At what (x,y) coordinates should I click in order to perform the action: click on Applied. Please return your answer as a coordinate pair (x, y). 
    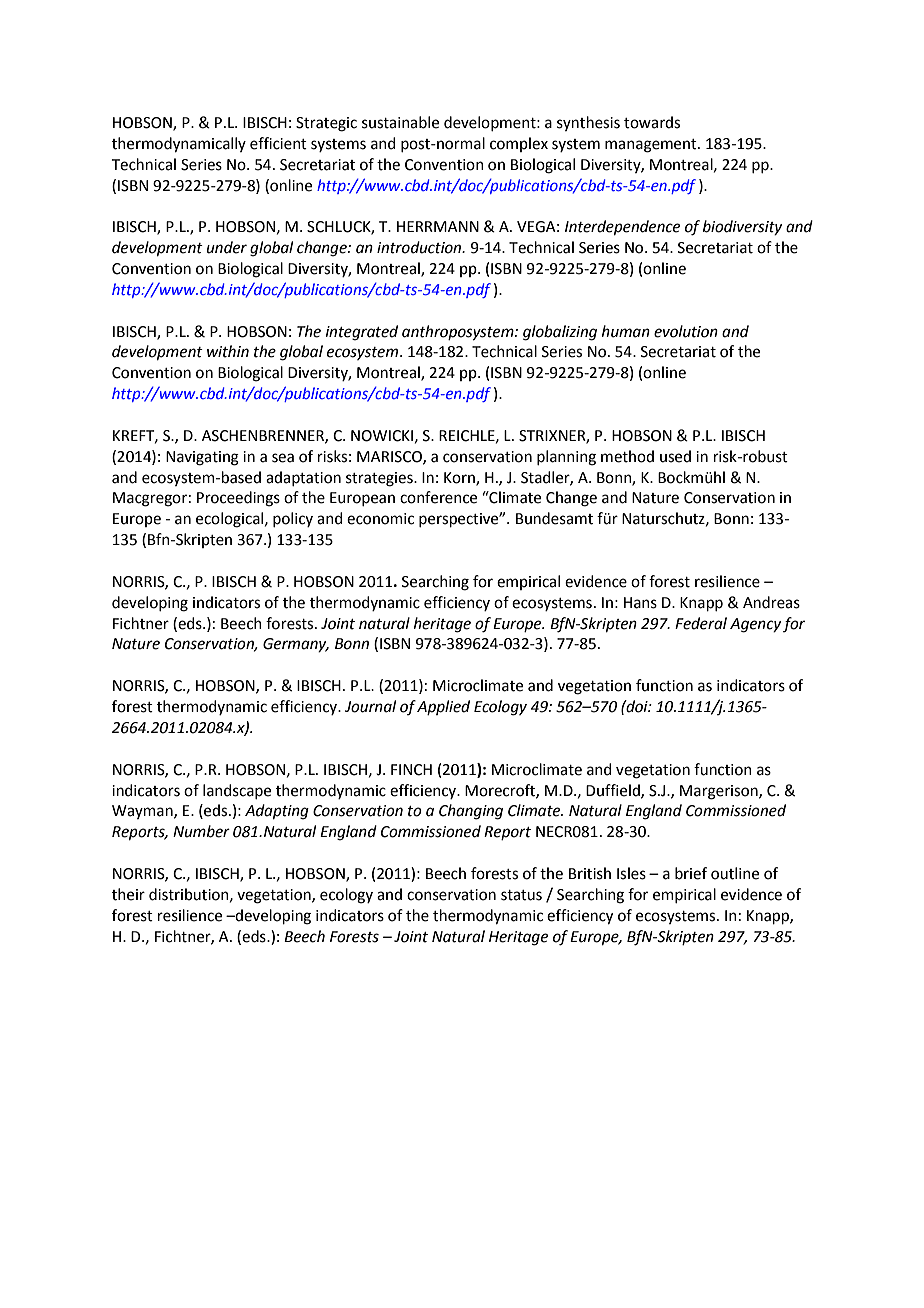
    Looking at the image, I should click on (443, 707).
